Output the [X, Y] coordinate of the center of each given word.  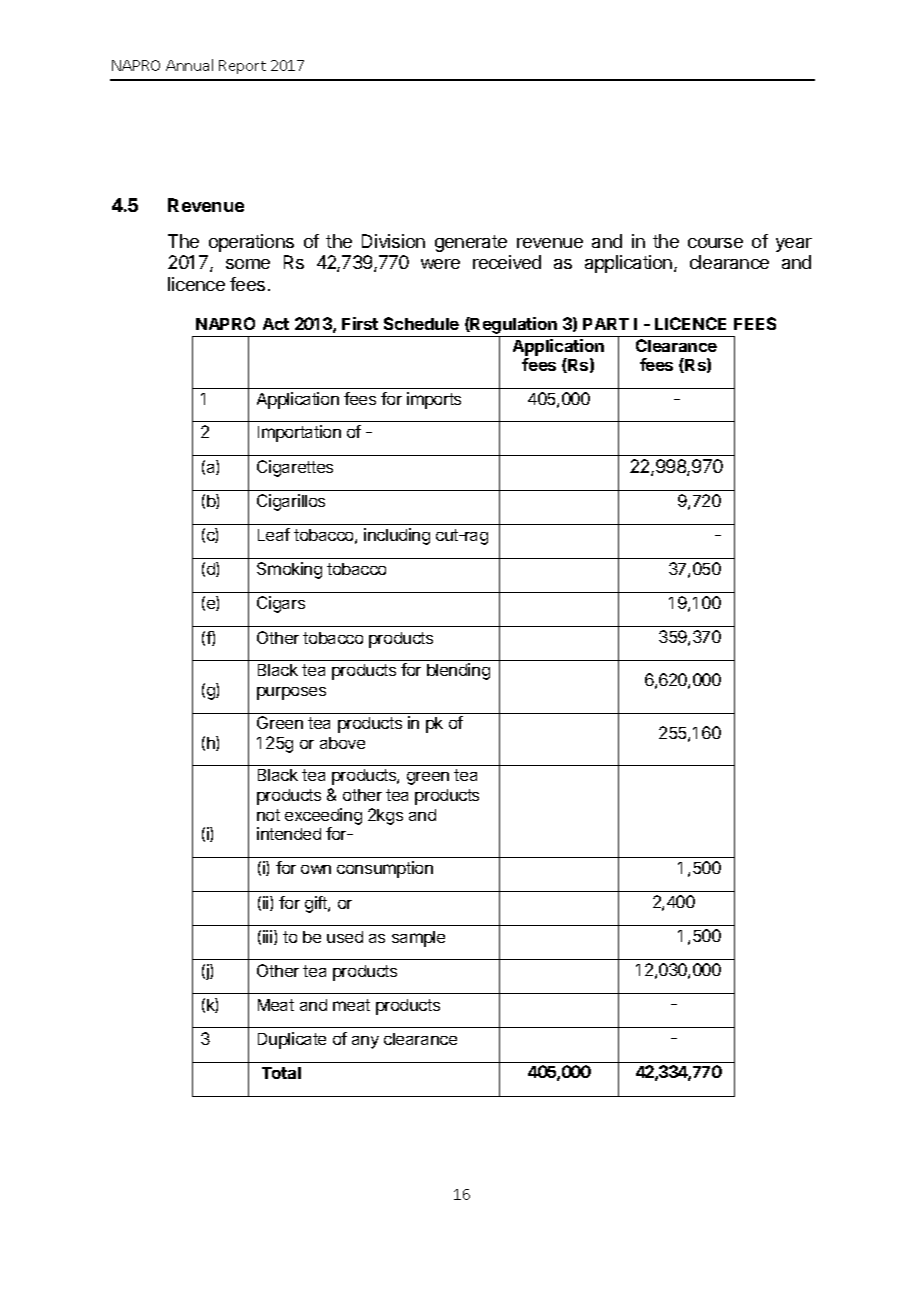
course [715, 243]
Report [242, 67]
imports [434, 400]
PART [606, 324]
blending [458, 671]
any [365, 1042]
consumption [385, 869]
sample [418, 939]
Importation [299, 433]
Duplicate [292, 1040]
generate [471, 243]
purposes [291, 693]
